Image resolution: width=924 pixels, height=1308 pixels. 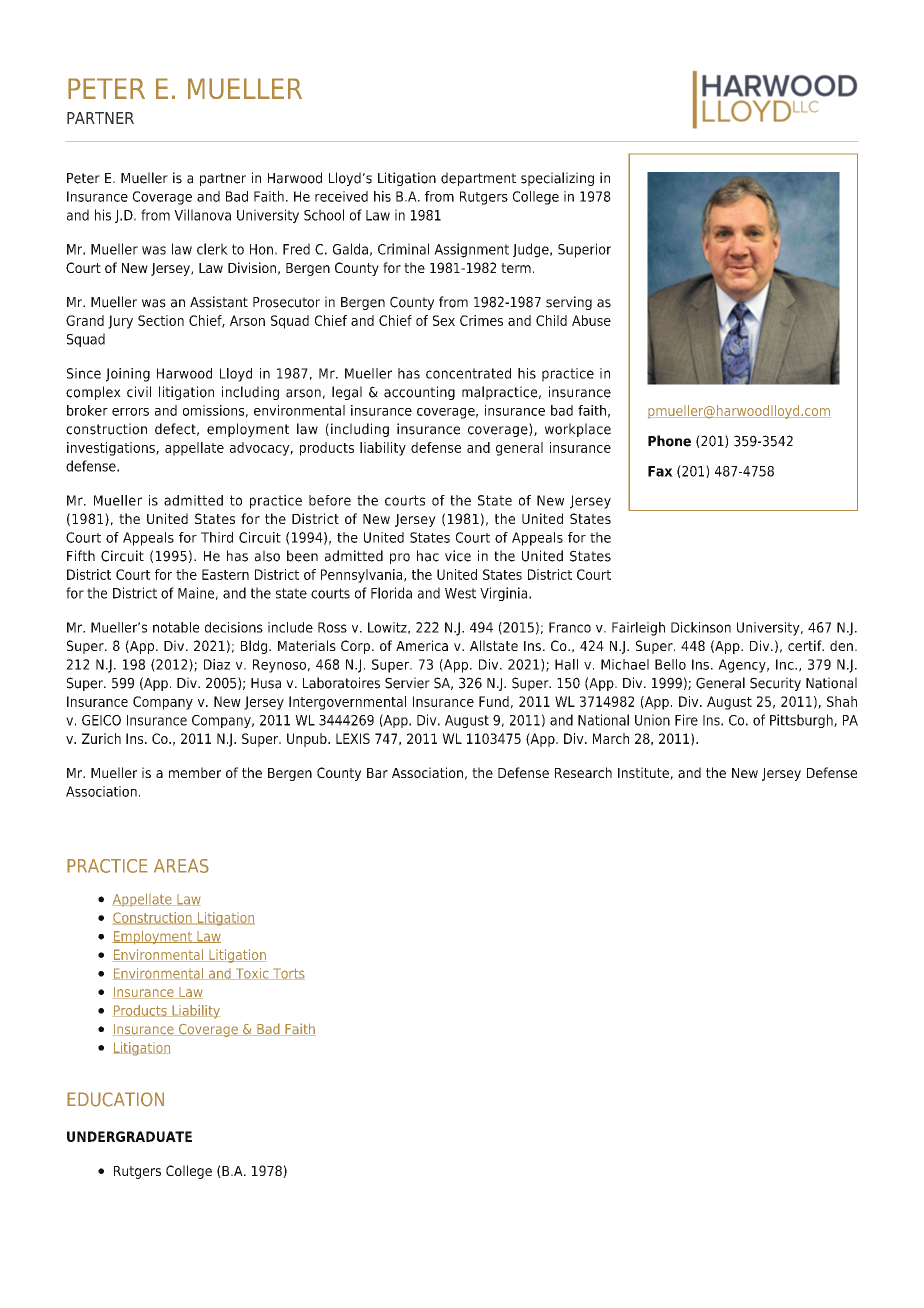 What do you see at coordinates (217, 664) in the screenshot?
I see `Diaz` at bounding box center [217, 664].
